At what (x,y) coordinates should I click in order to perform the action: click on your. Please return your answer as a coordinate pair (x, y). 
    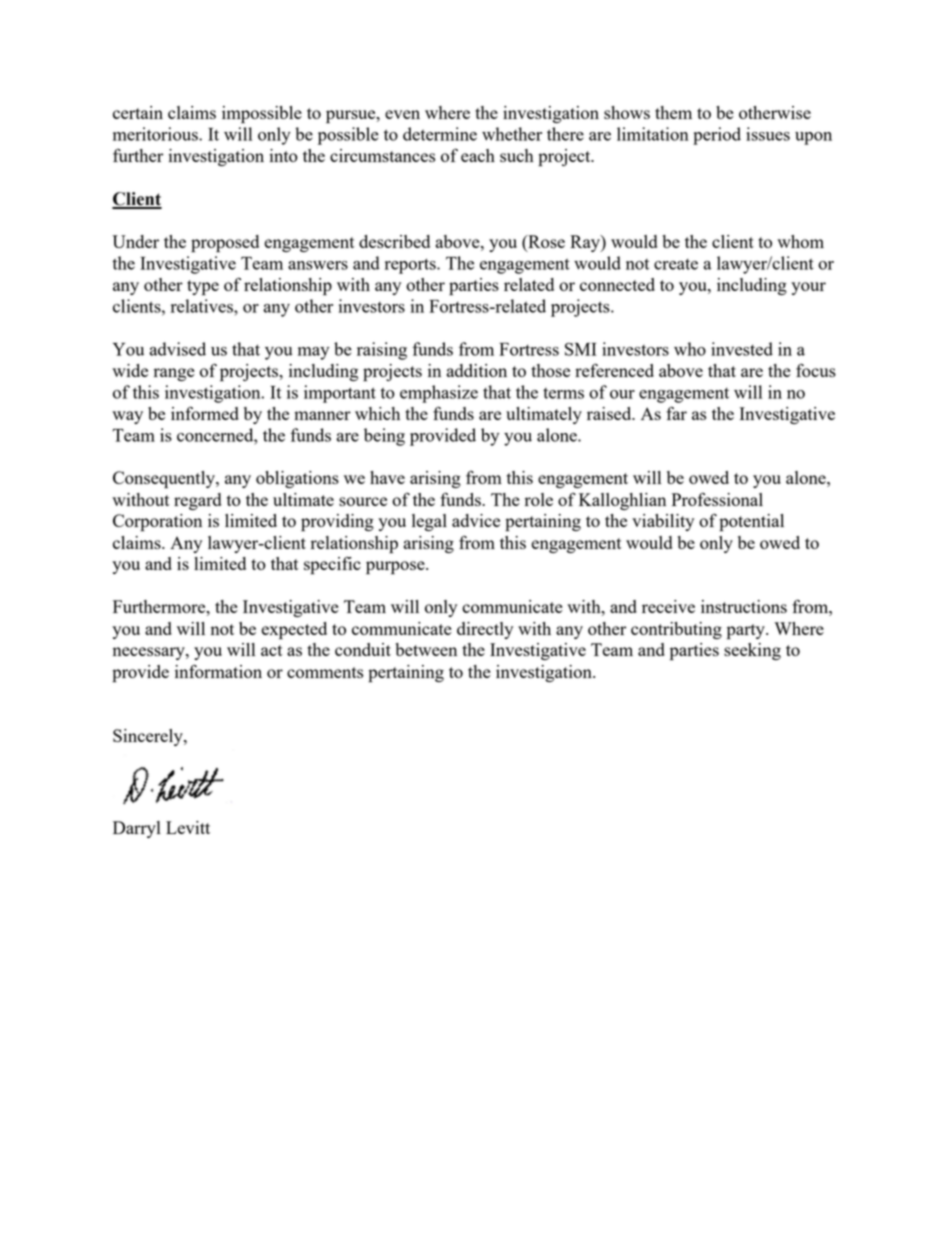
    Looking at the image, I should click on (808, 288).
